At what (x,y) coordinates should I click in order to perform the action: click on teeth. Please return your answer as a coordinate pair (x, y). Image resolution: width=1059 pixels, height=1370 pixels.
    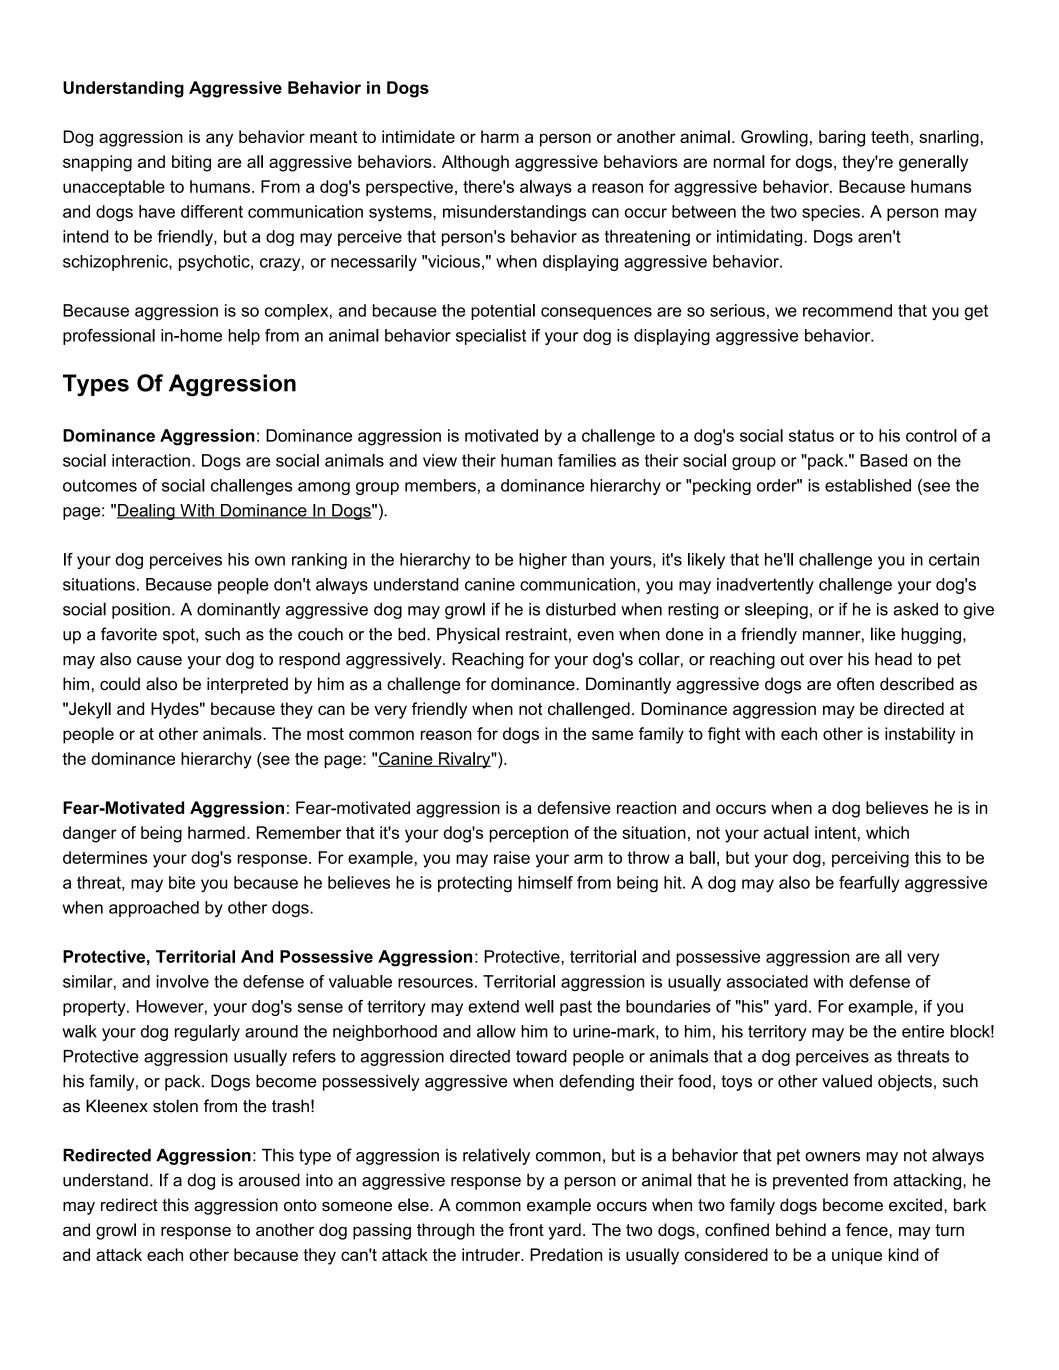
    Looking at the image, I should click on (890, 136).
